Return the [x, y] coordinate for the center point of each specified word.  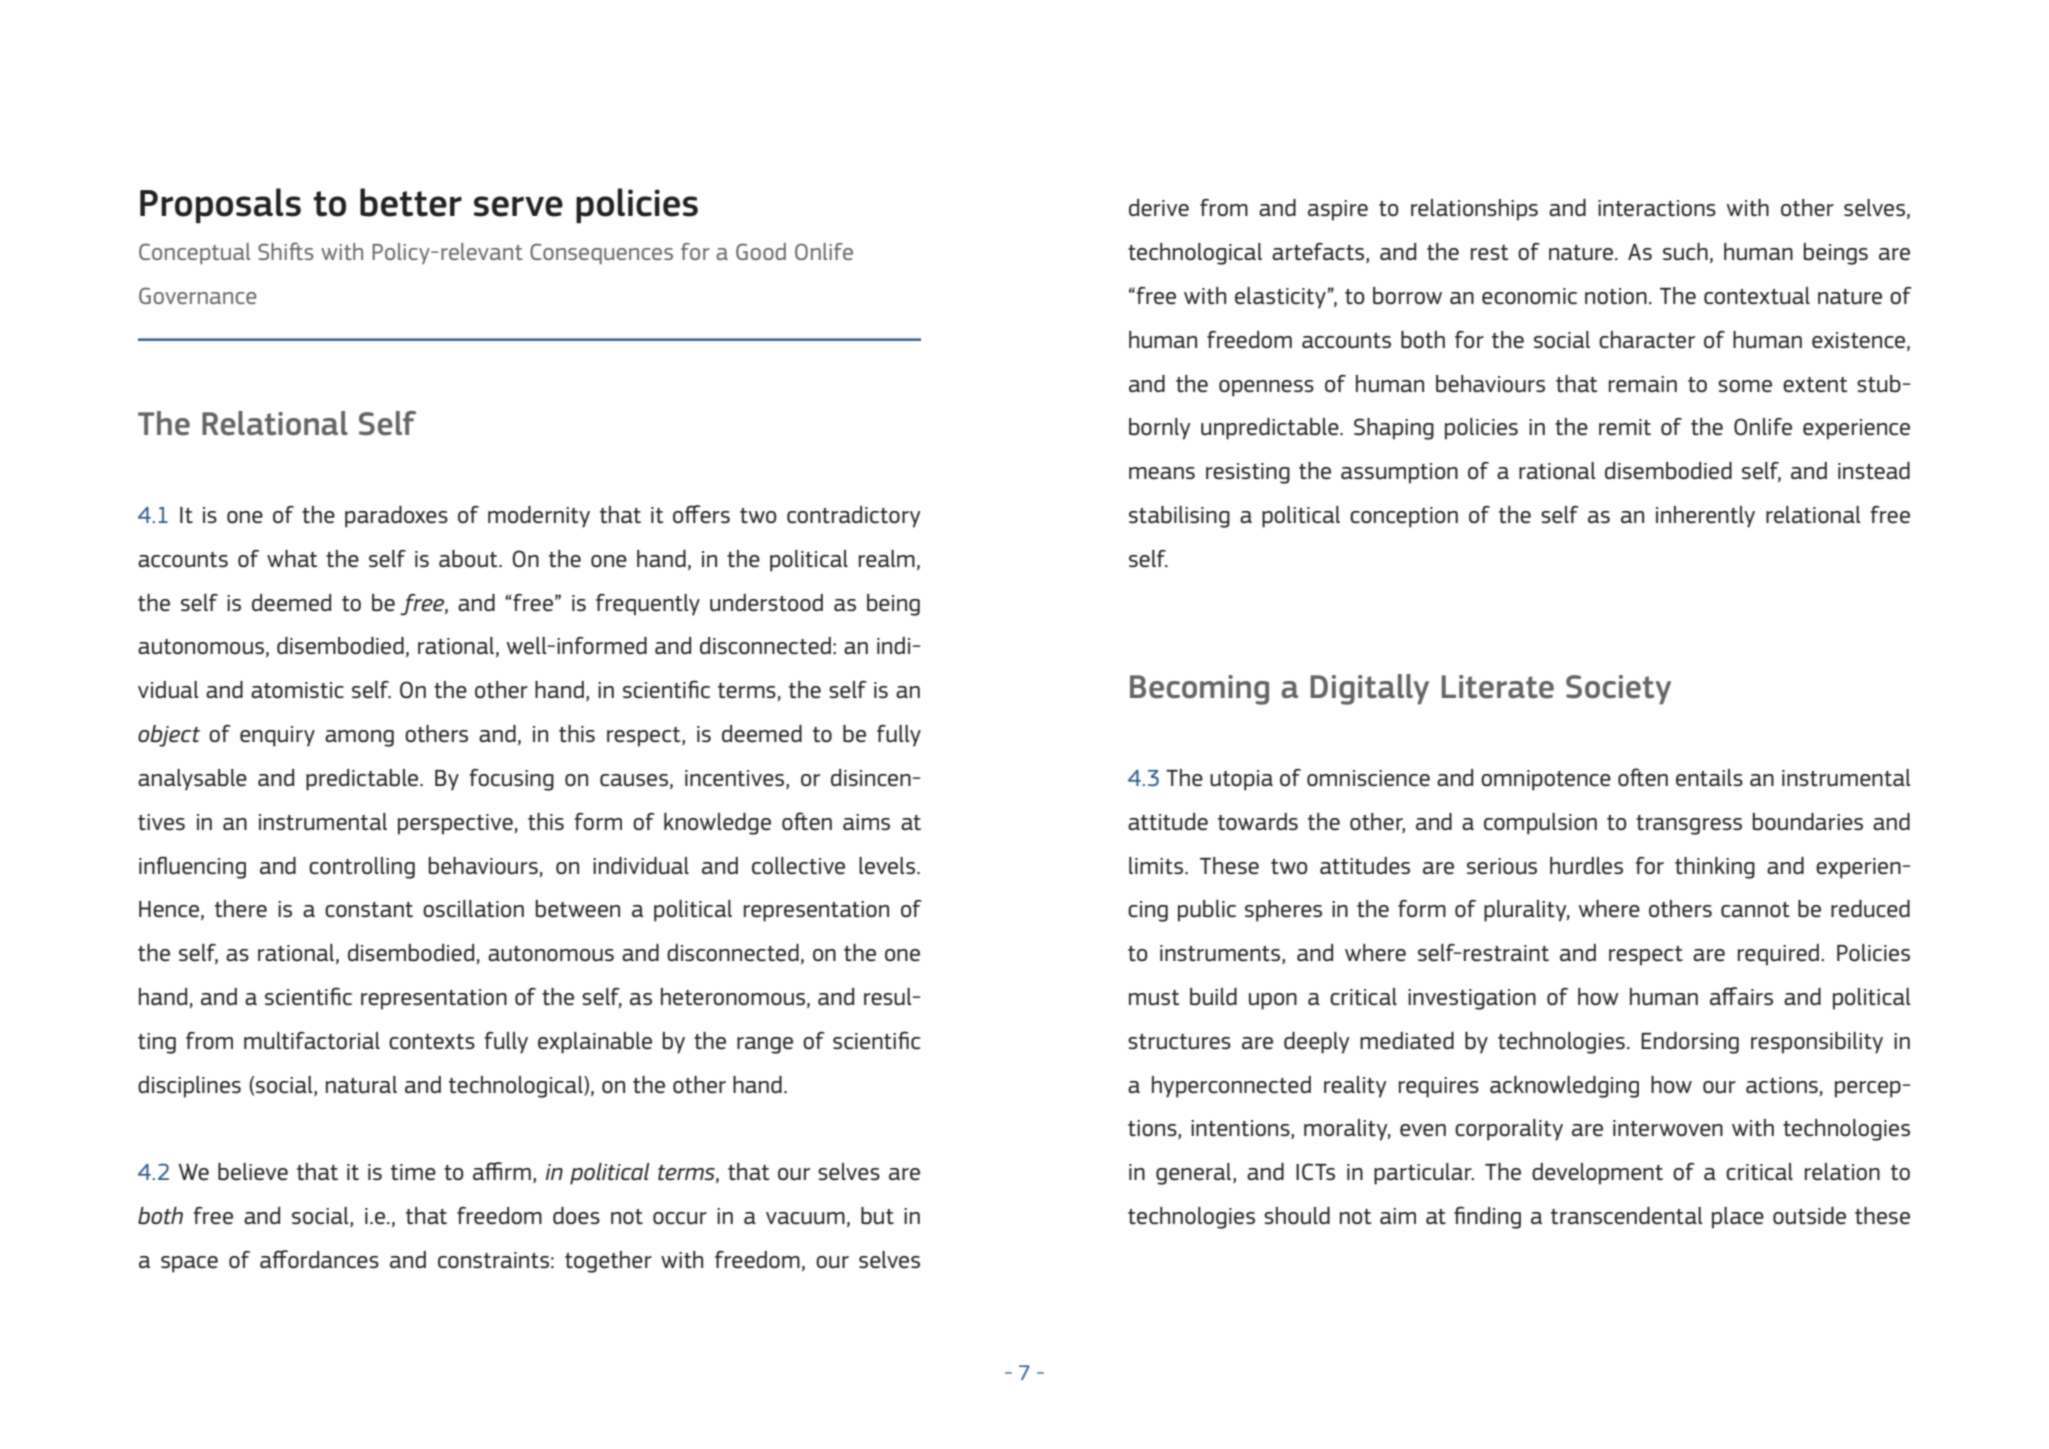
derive [1159, 208]
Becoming [1199, 690]
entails [1709, 778]
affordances [319, 1259]
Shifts [286, 251]
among [359, 738]
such [1685, 252]
